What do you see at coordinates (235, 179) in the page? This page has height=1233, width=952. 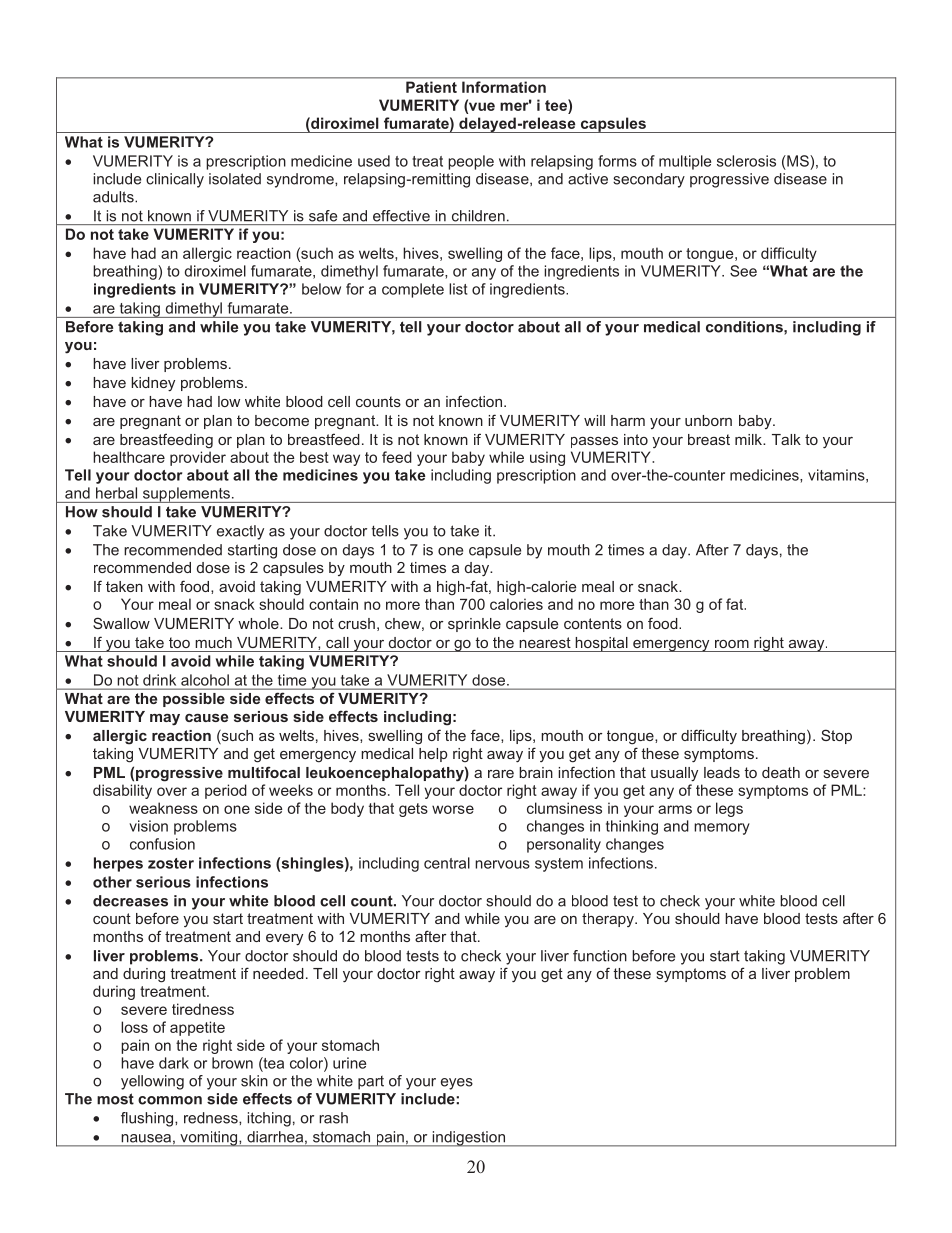 I see `isolated` at bounding box center [235, 179].
